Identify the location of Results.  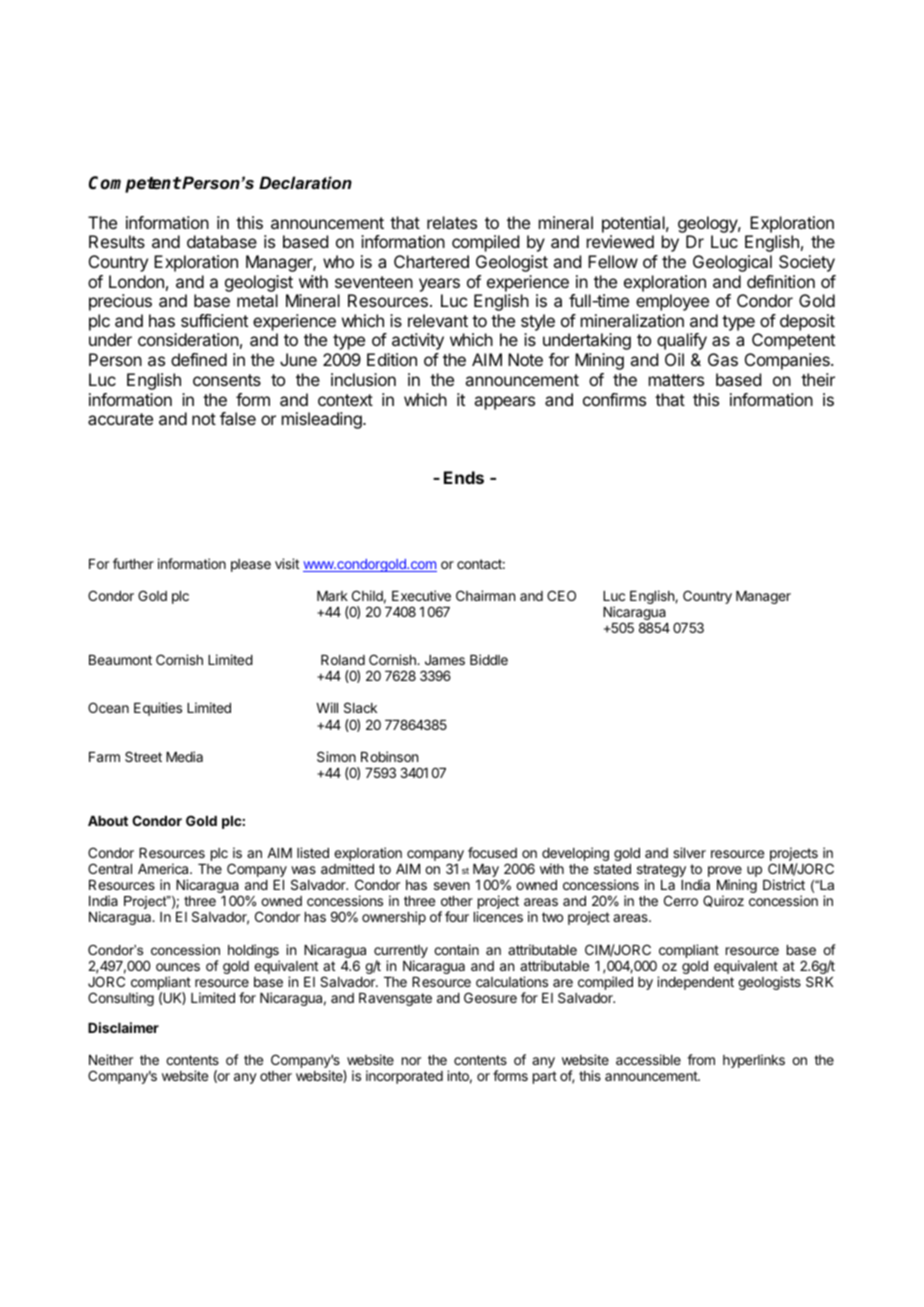
(117, 241).
